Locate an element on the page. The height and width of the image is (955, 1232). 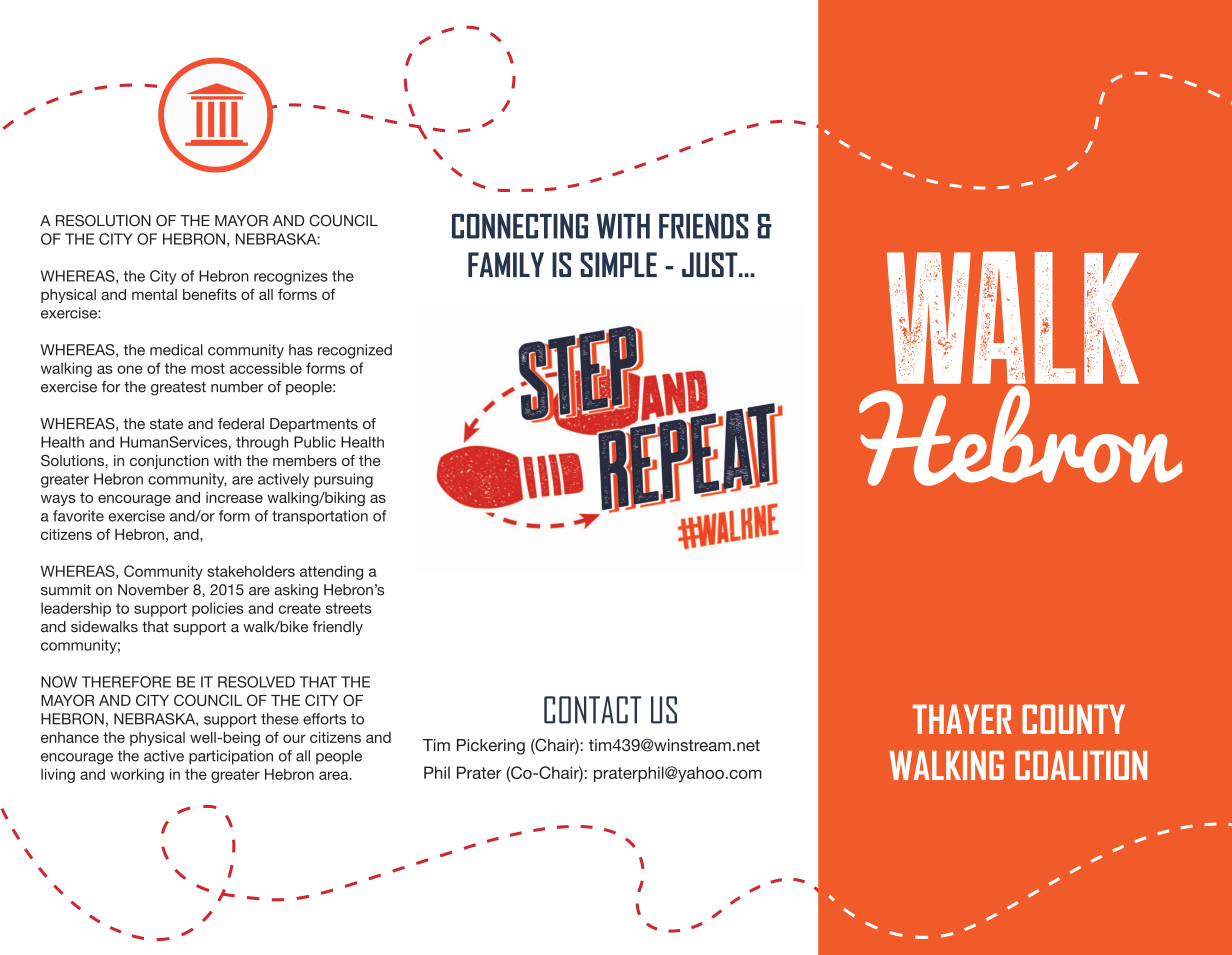
RESOLUTION is located at coordinates (103, 221).
